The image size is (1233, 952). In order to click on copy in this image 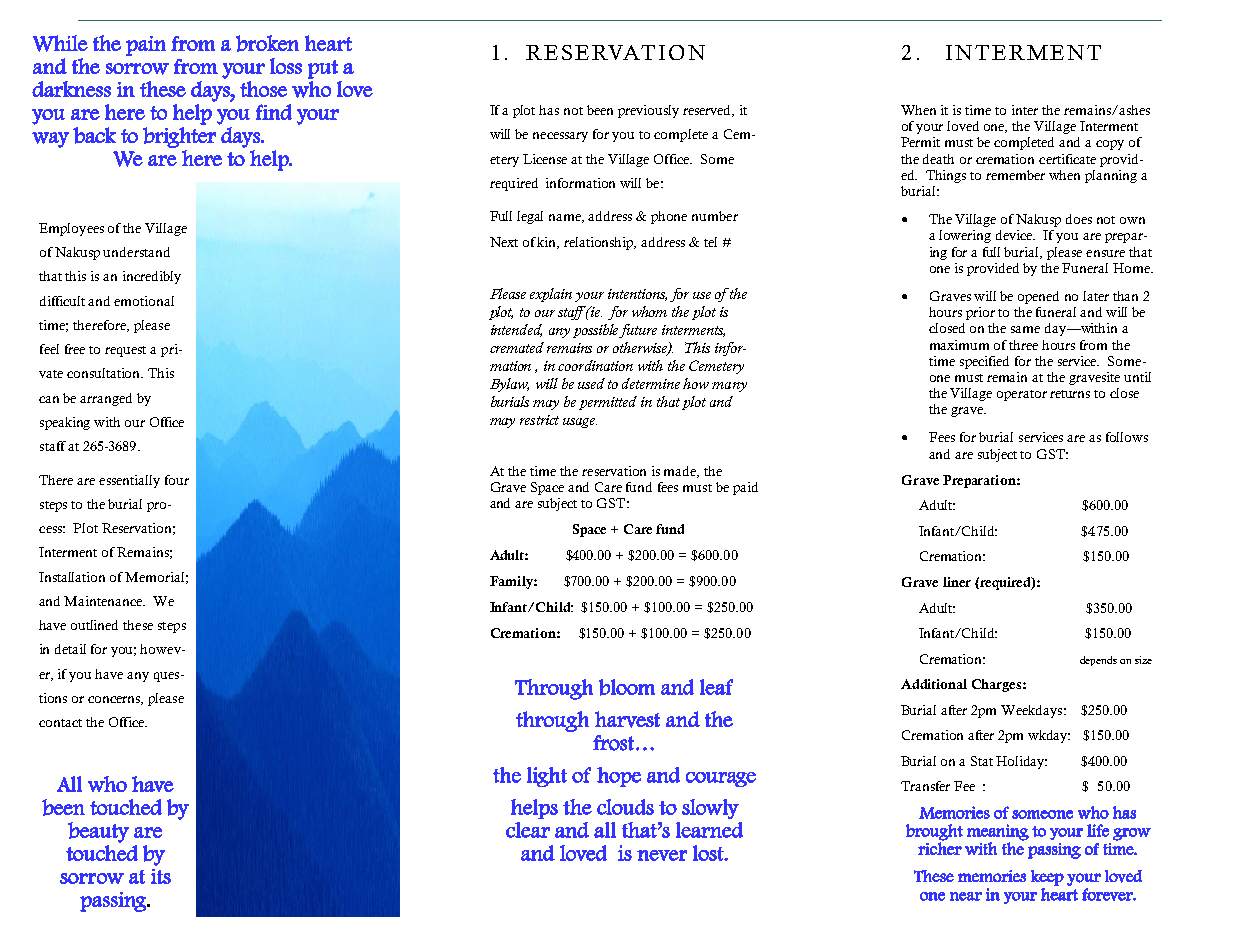, I will do `click(1110, 145)`.
